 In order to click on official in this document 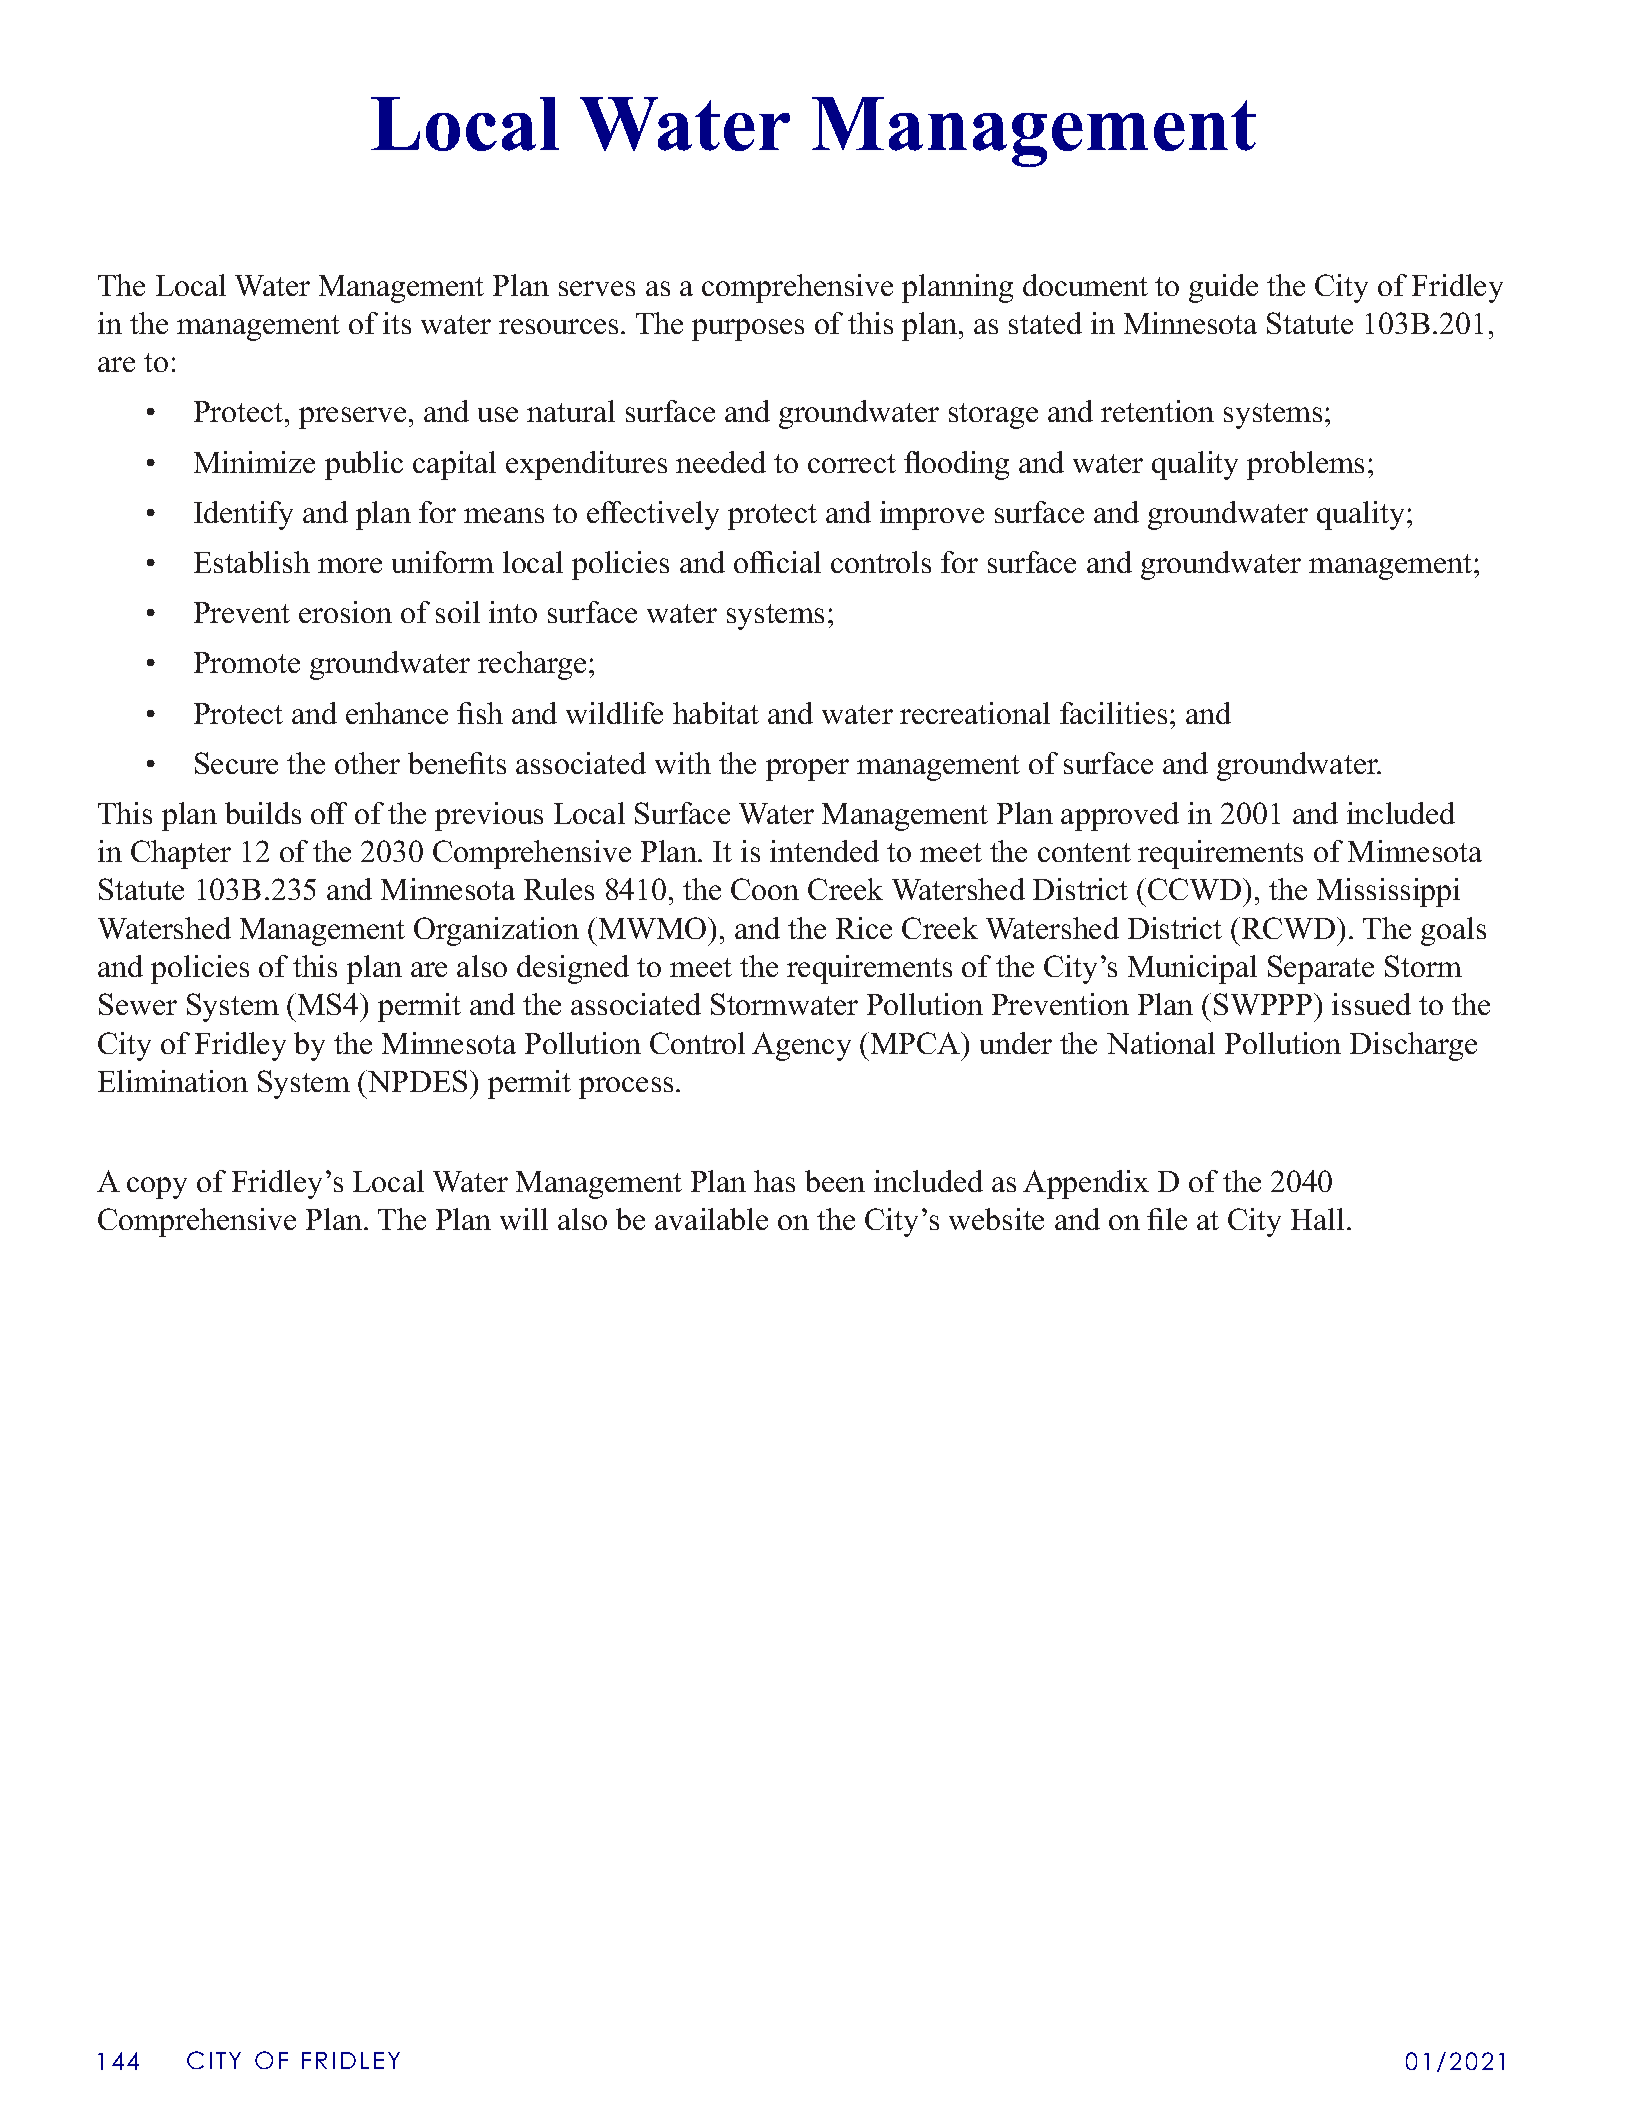, I will do `click(777, 562)`.
